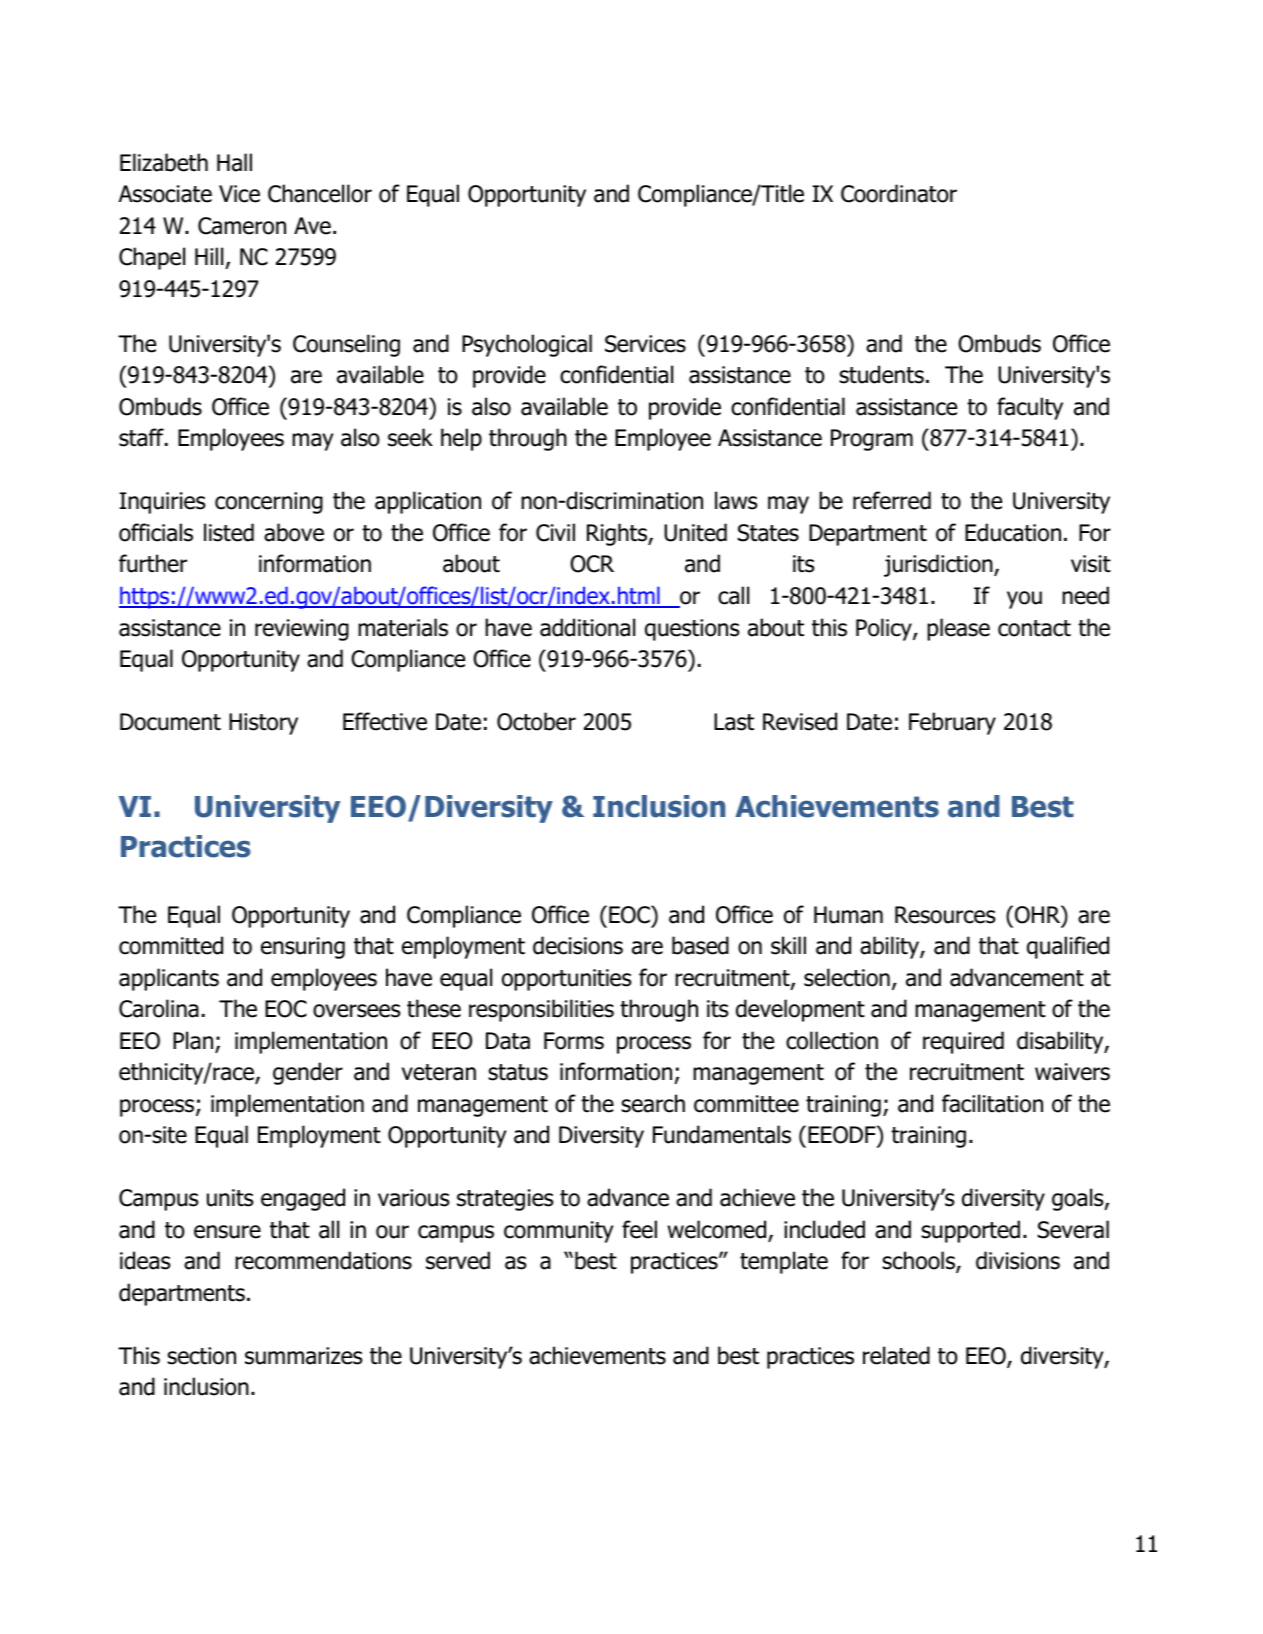 The height and width of the page is (1634, 1263). Describe the element at coordinates (899, 193) in the page. I see `Coordinator` at that location.
